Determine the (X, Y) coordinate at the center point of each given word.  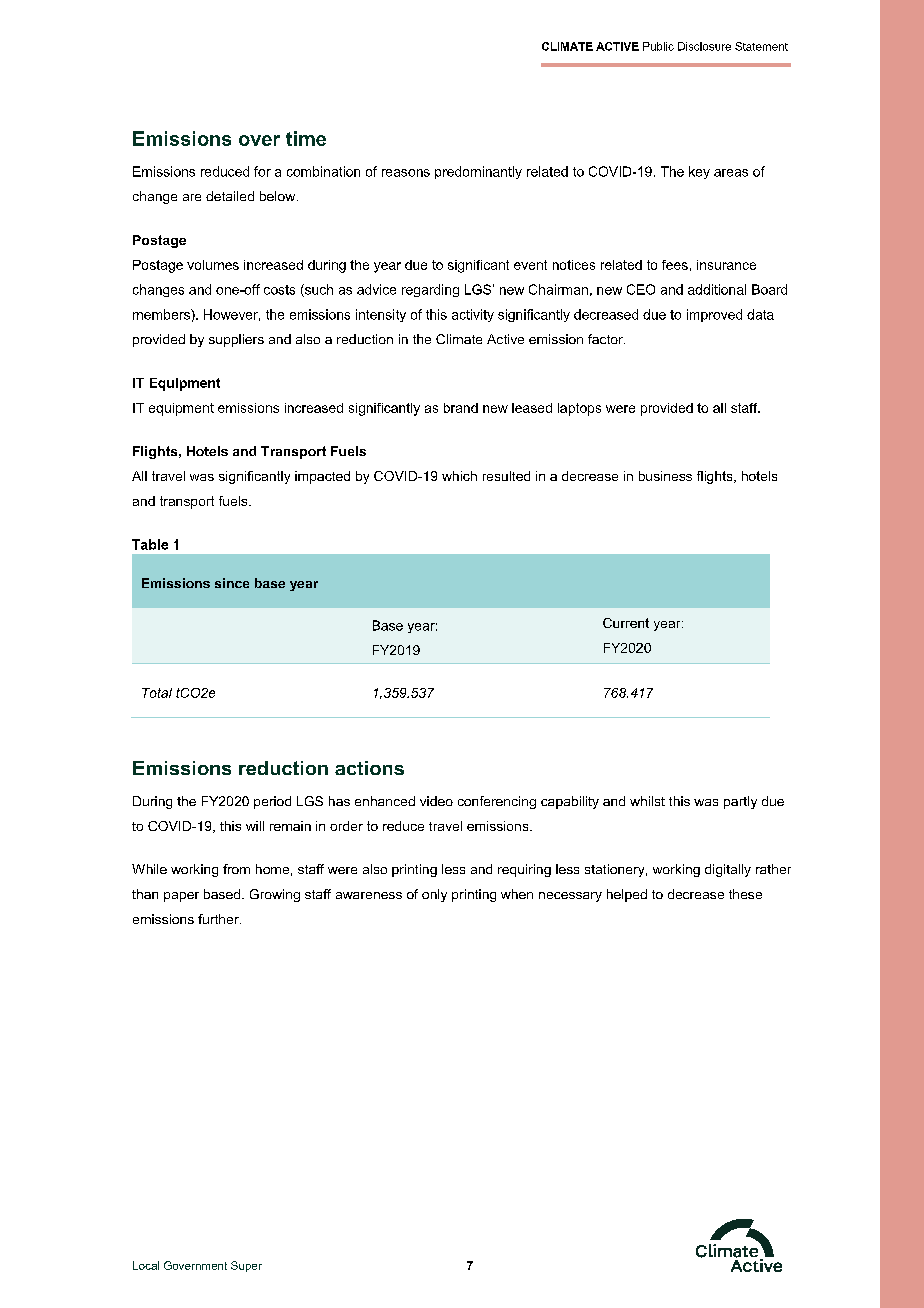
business (665, 476)
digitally (728, 870)
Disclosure (704, 46)
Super (246, 1266)
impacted (322, 477)
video (436, 801)
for (262, 171)
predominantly (478, 172)
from (236, 869)
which (459, 476)
